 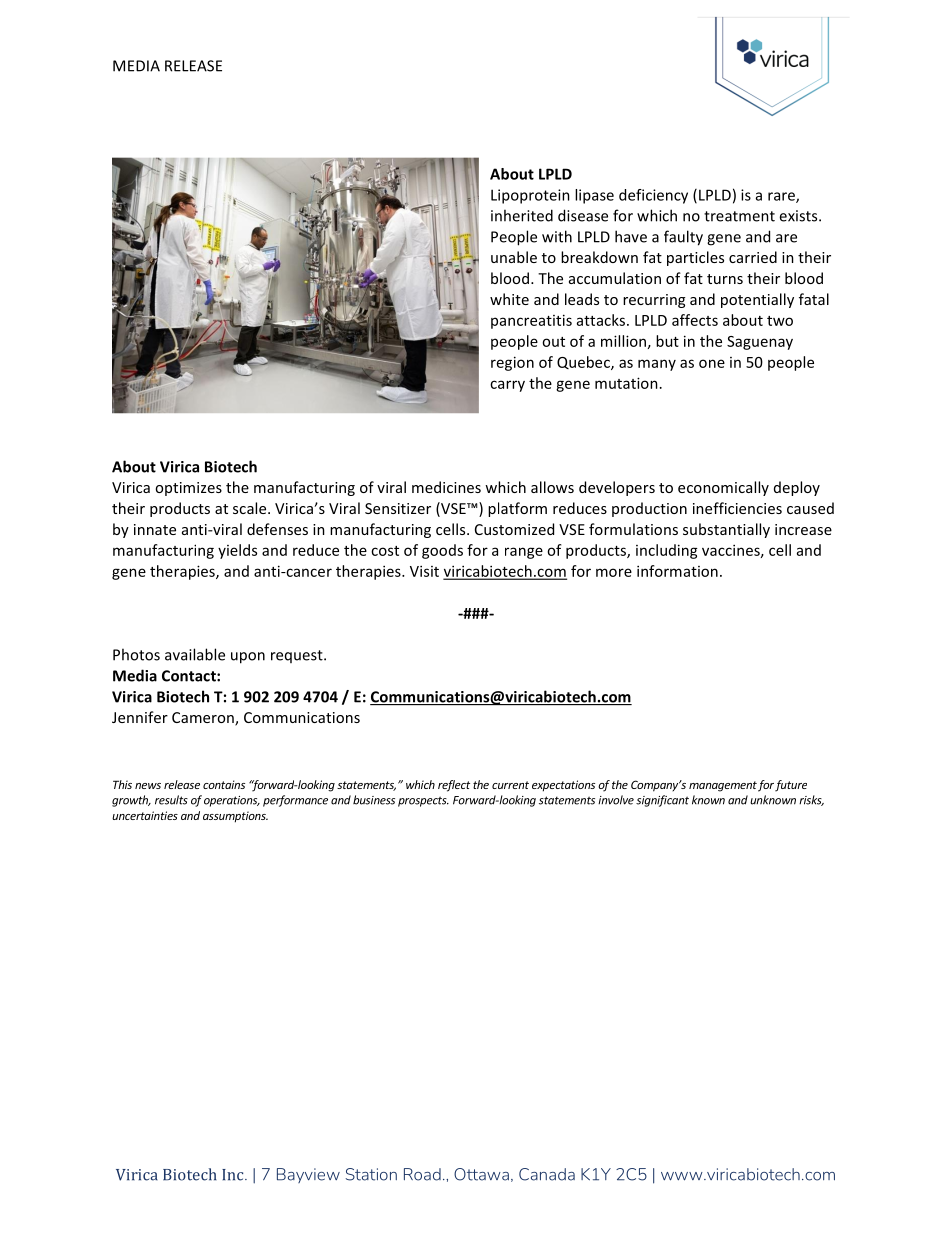 I want to click on treatment, so click(x=739, y=216).
